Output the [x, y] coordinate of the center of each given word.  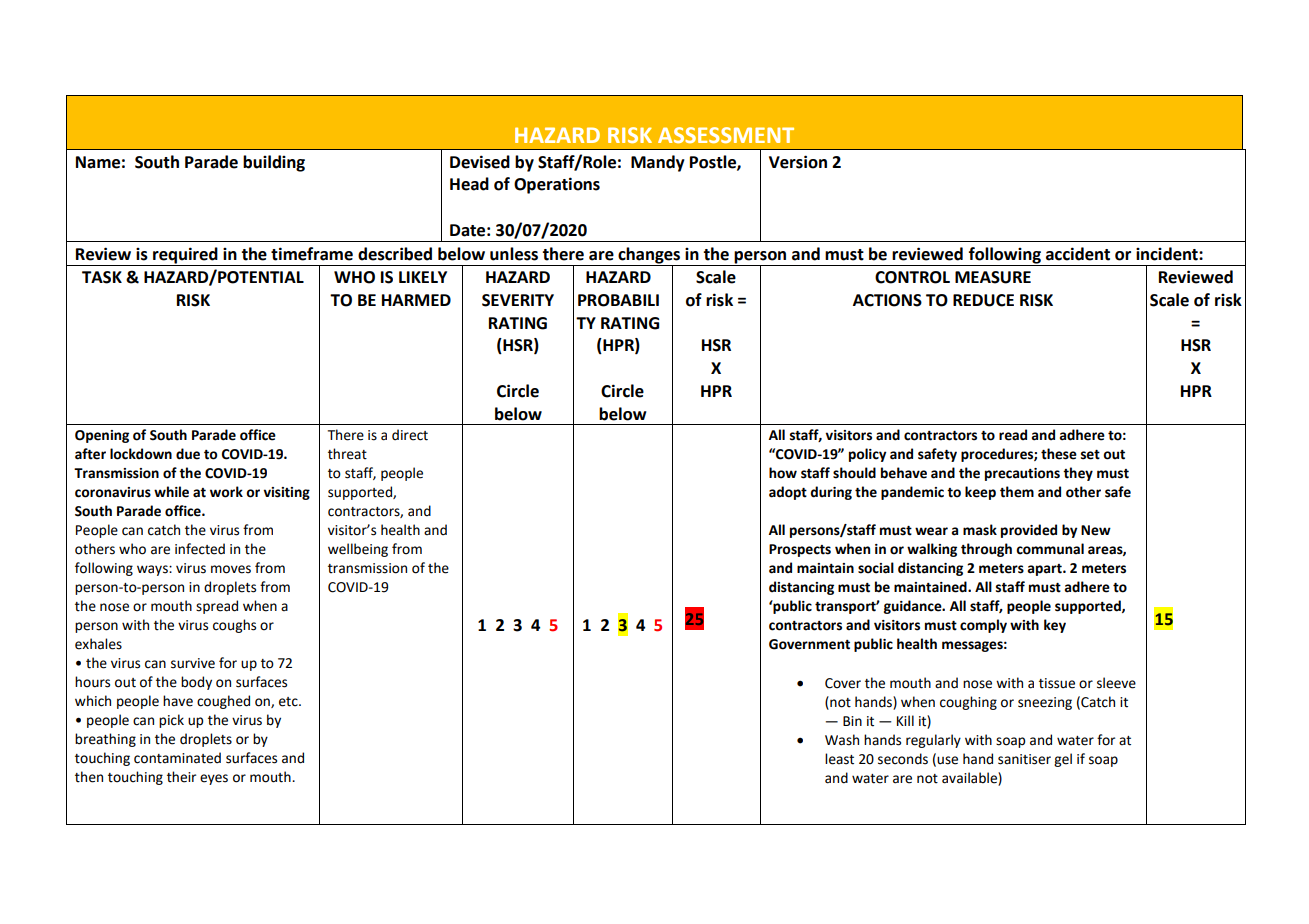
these [1059, 454]
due [188, 454]
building [274, 163]
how [783, 473]
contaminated [177, 758]
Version [798, 162]
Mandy [658, 163]
